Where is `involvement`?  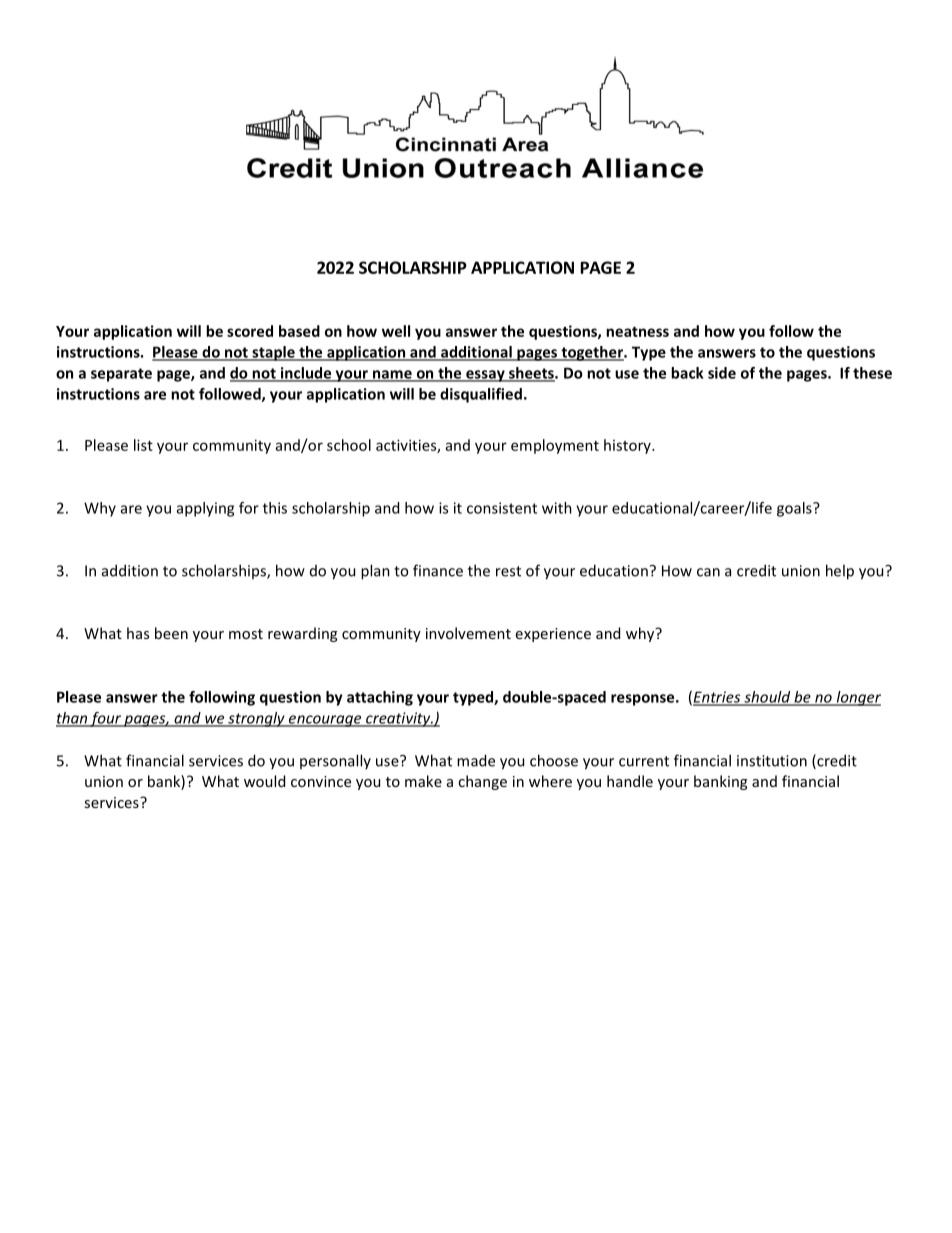 involvement is located at coordinates (468, 633).
